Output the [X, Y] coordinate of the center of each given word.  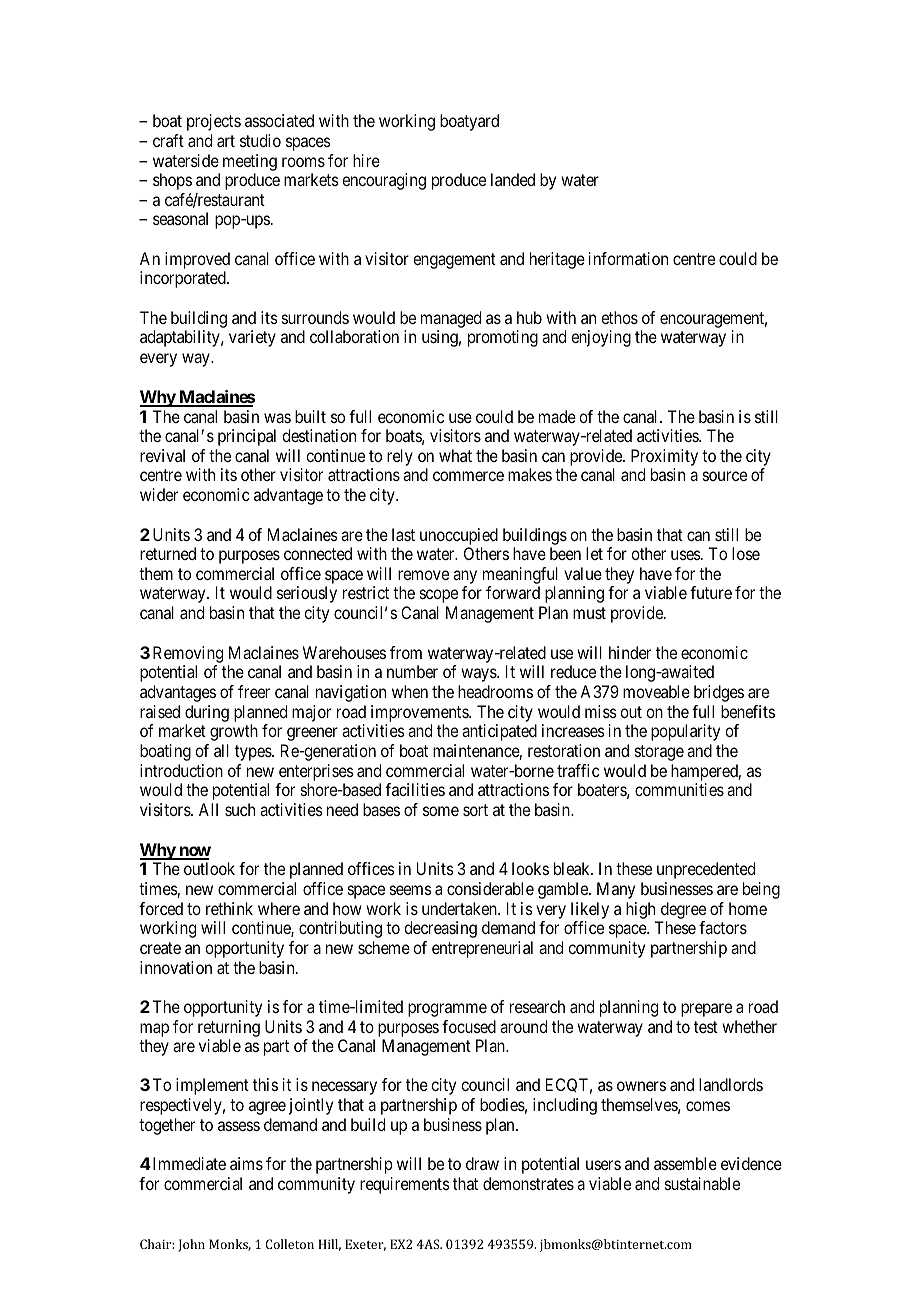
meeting [250, 162]
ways [479, 675]
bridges [719, 693]
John [191, 1245]
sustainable [702, 1183]
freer [254, 691]
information [628, 258]
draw [482, 1163]
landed [513, 179]
